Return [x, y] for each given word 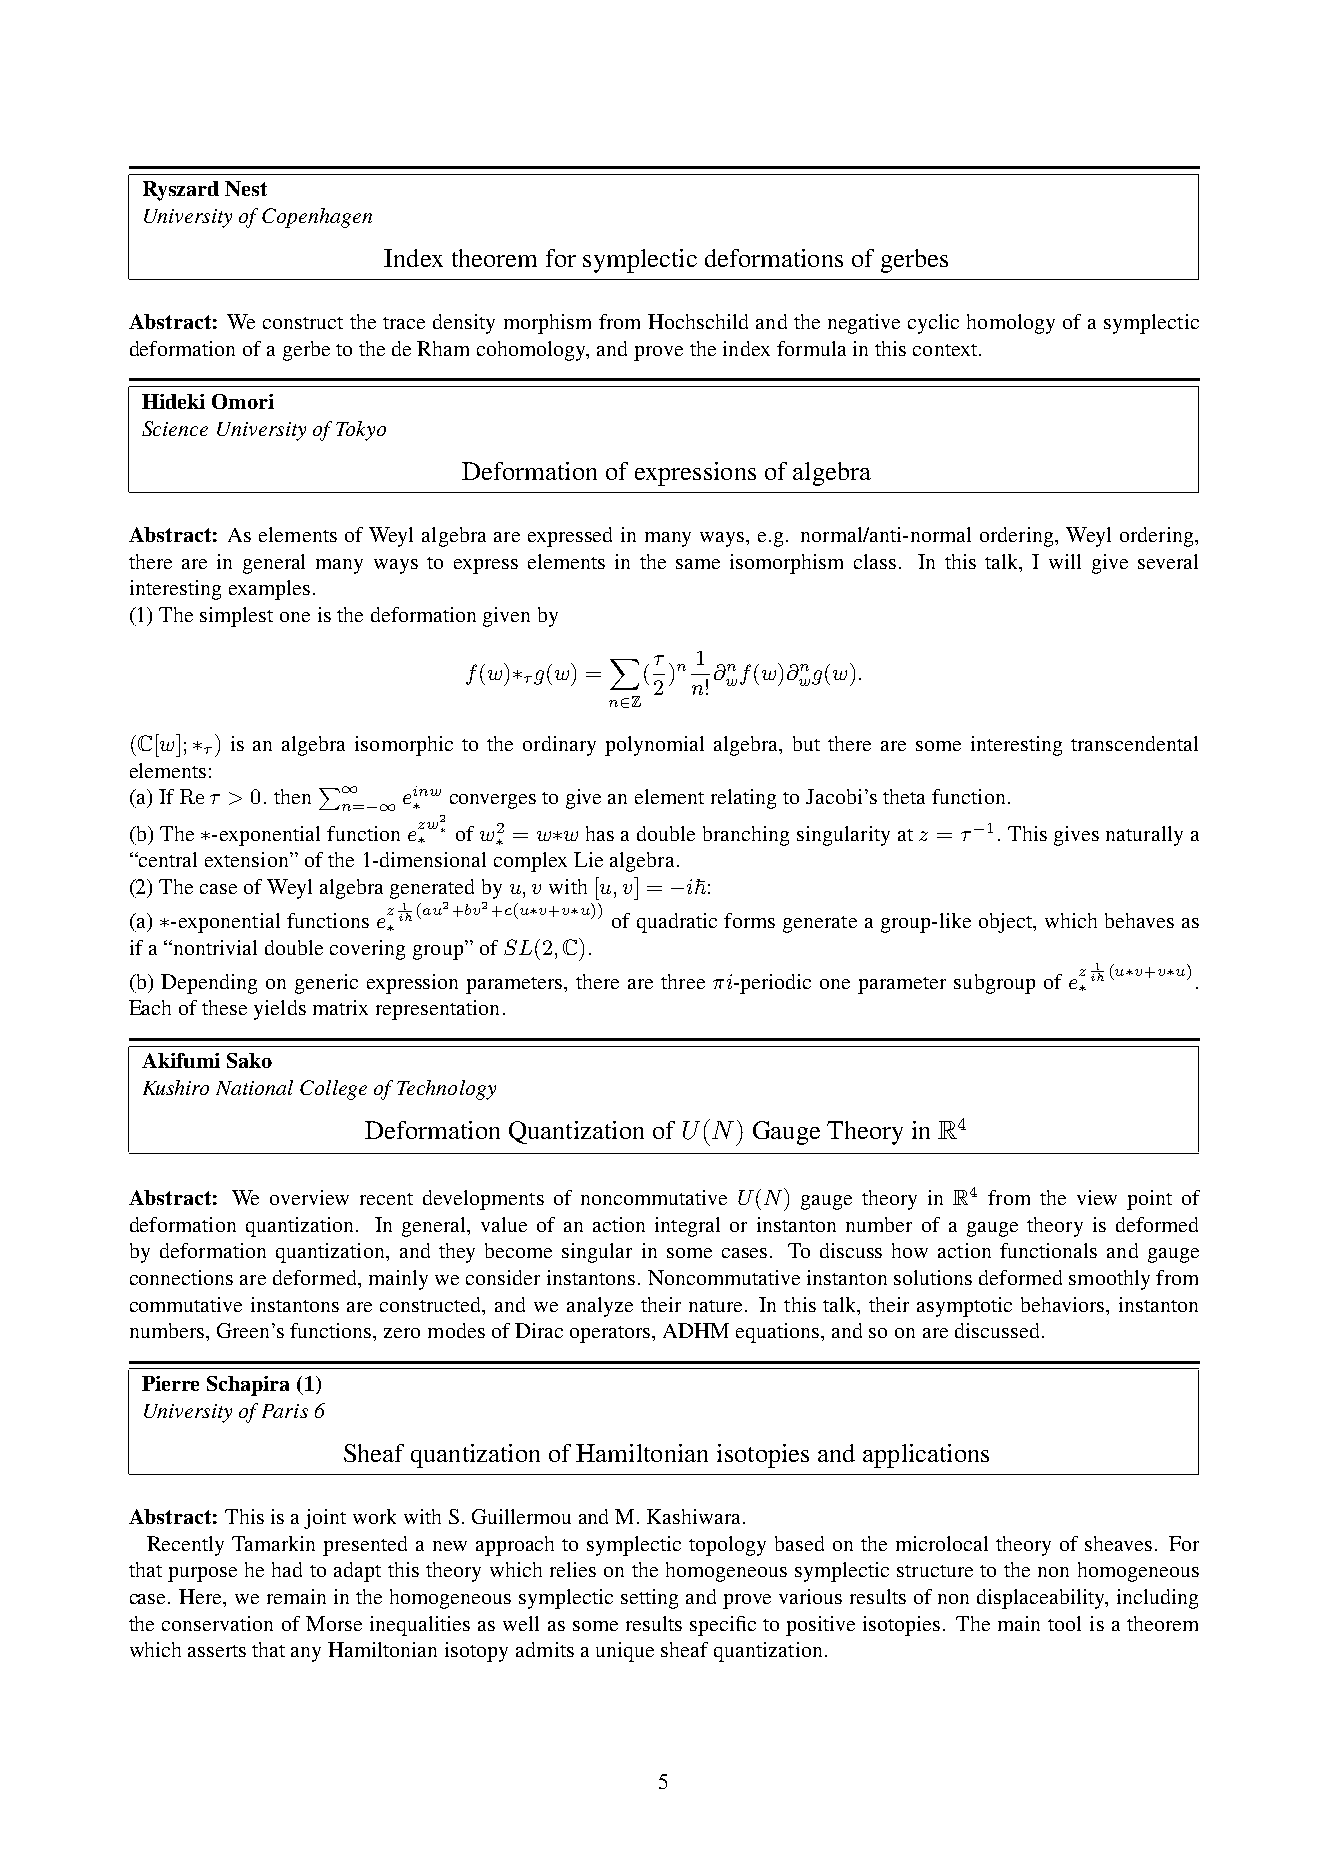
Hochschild [698, 321]
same [698, 564]
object [1007, 923]
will [1065, 561]
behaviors [1064, 1304]
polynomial [654, 746]
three [683, 981]
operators [611, 1334]
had [287, 1569]
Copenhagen [317, 218]
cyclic [933, 324]
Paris [285, 1411]
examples [269, 590]
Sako [249, 1060]
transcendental [1134, 743]
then [292, 796]
